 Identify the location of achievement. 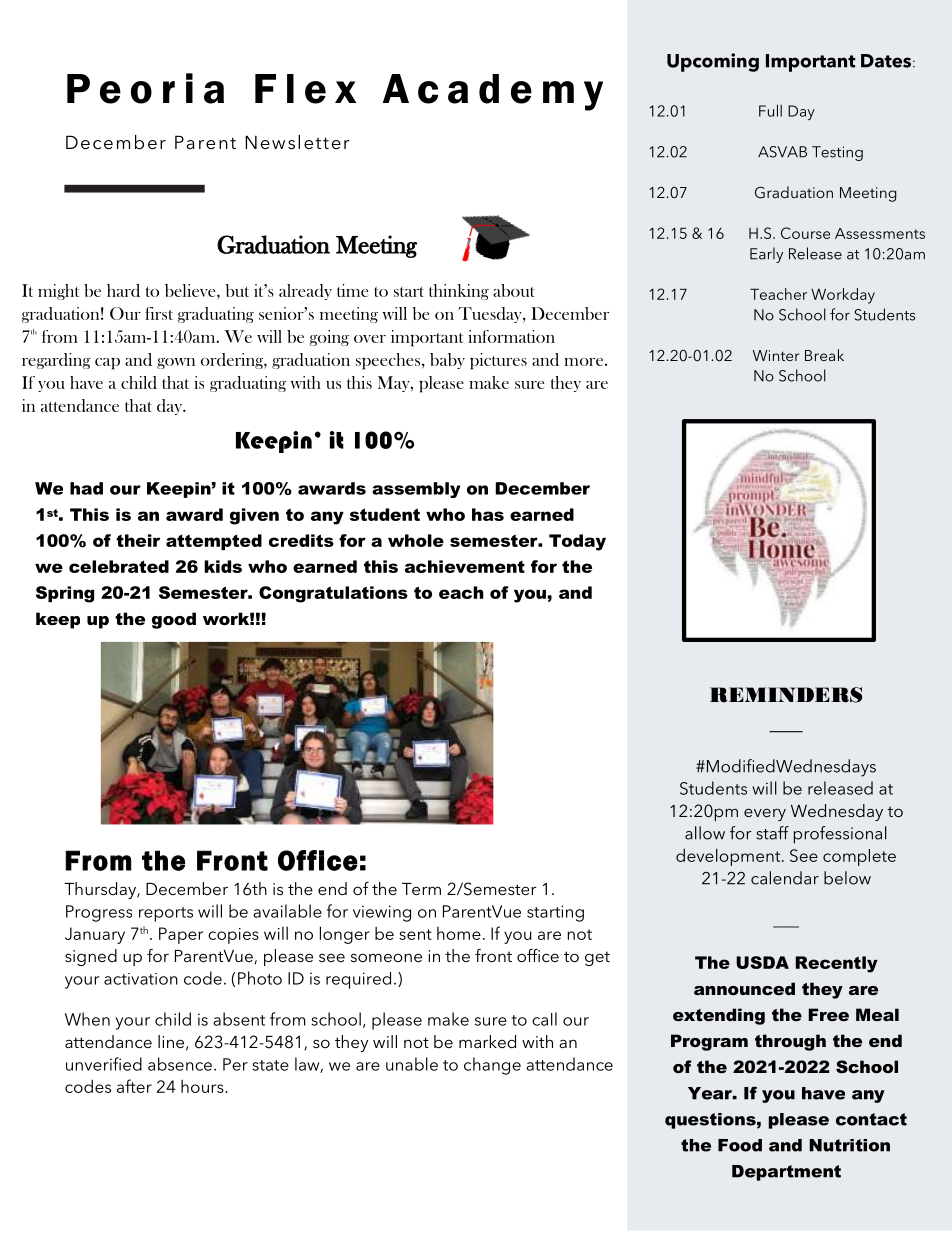
(465, 566).
